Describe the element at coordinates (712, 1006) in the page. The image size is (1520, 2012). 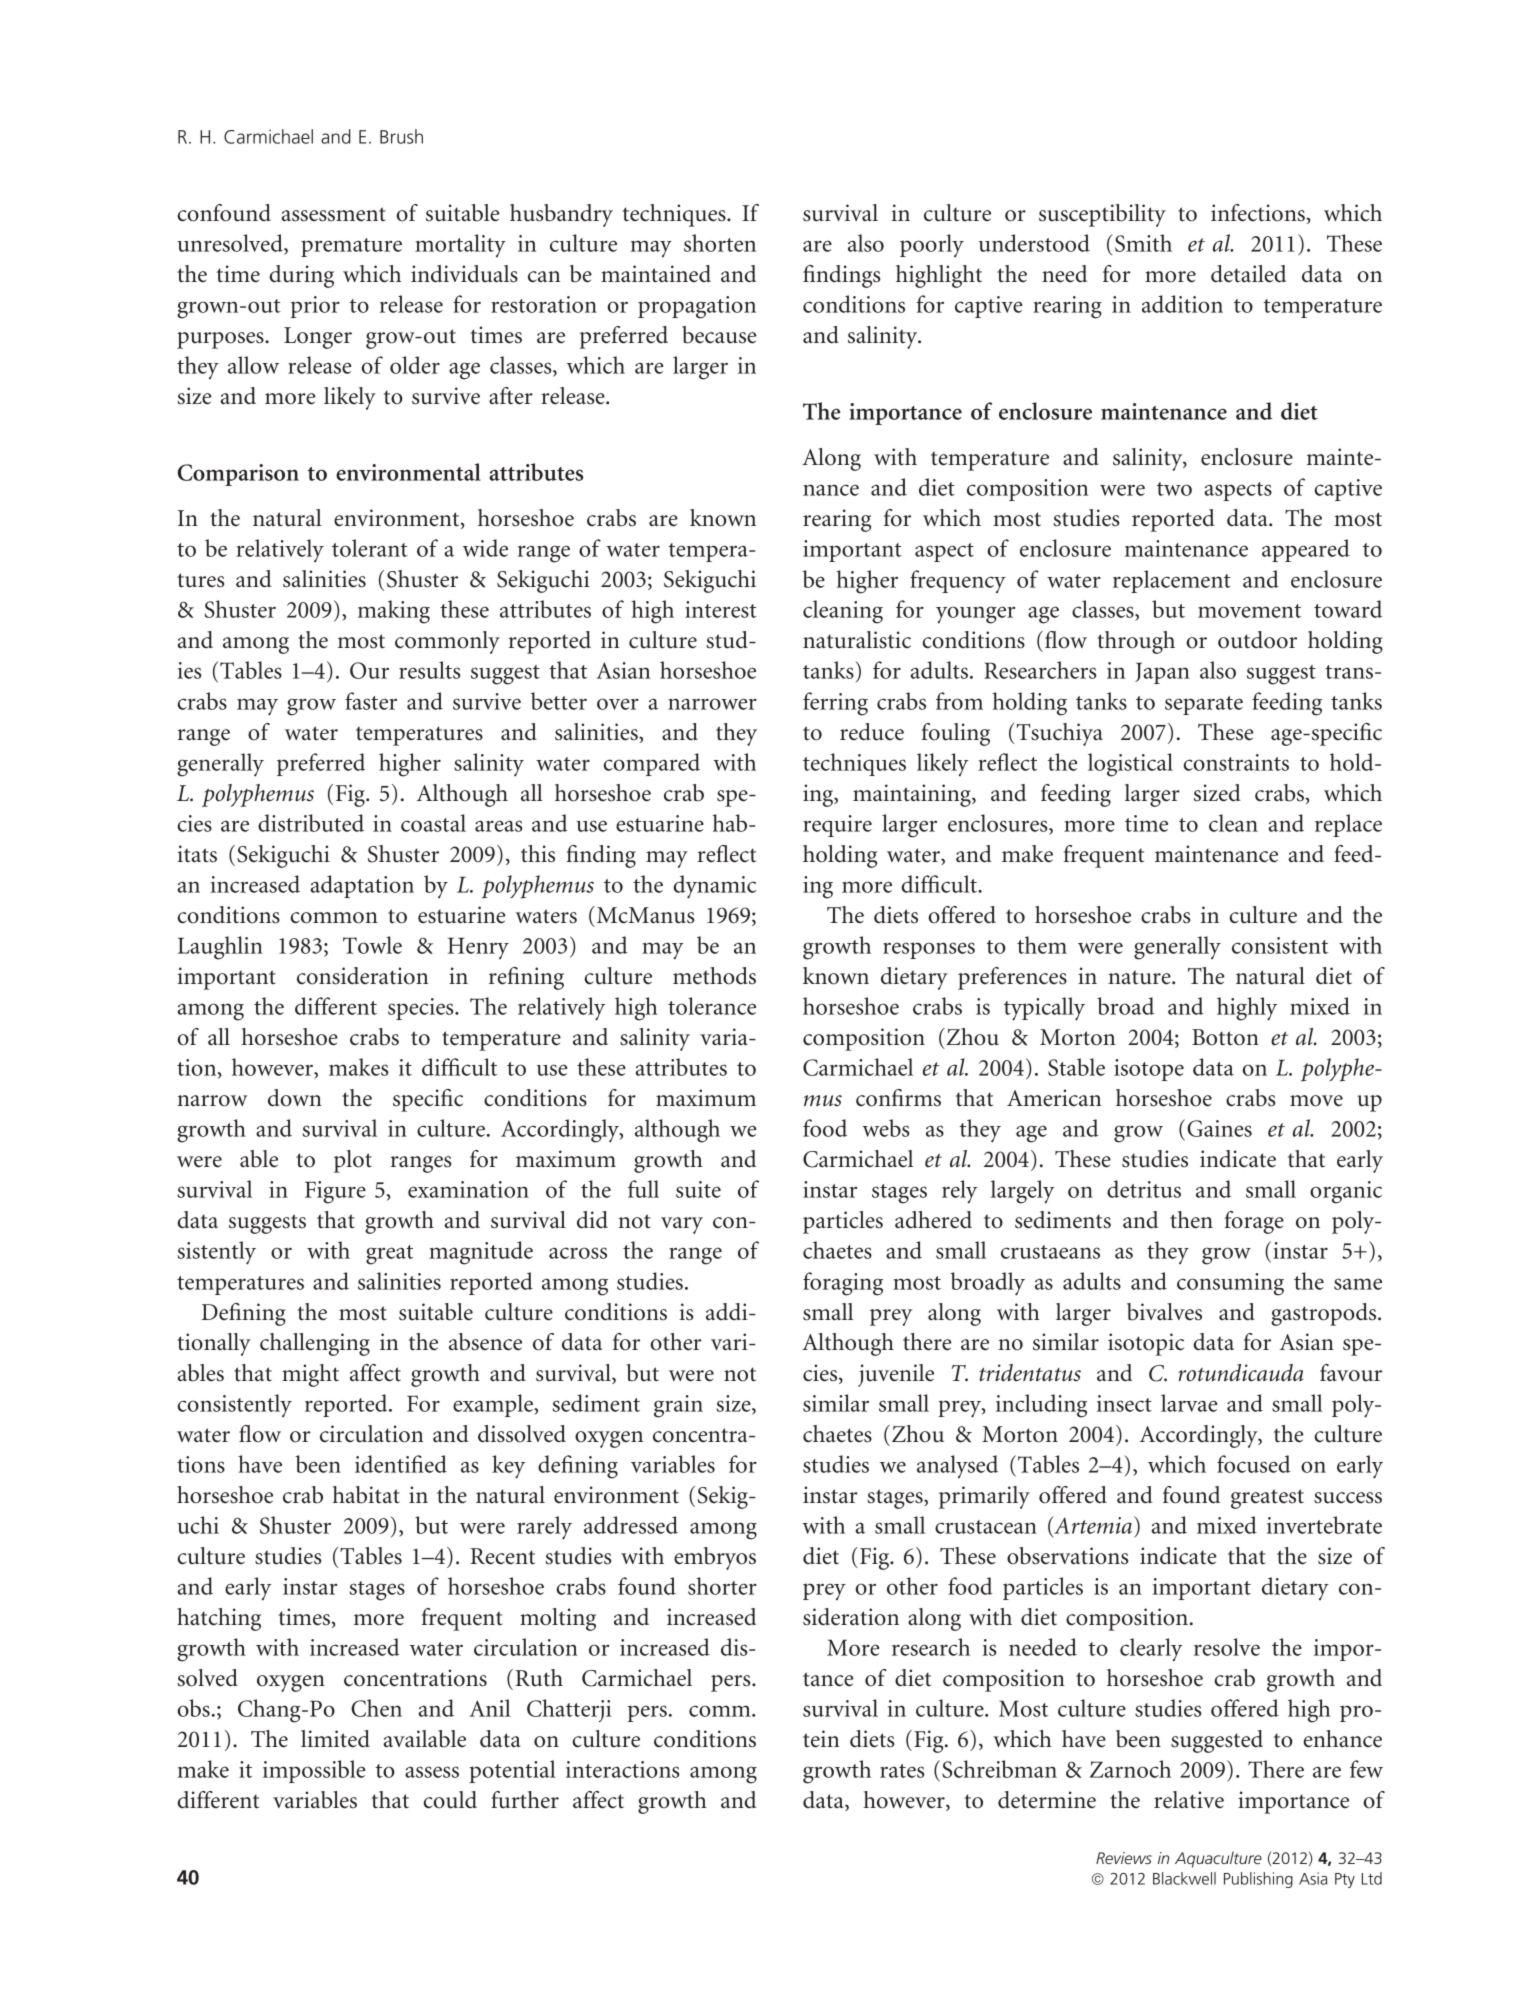
I see `tolerance` at that location.
